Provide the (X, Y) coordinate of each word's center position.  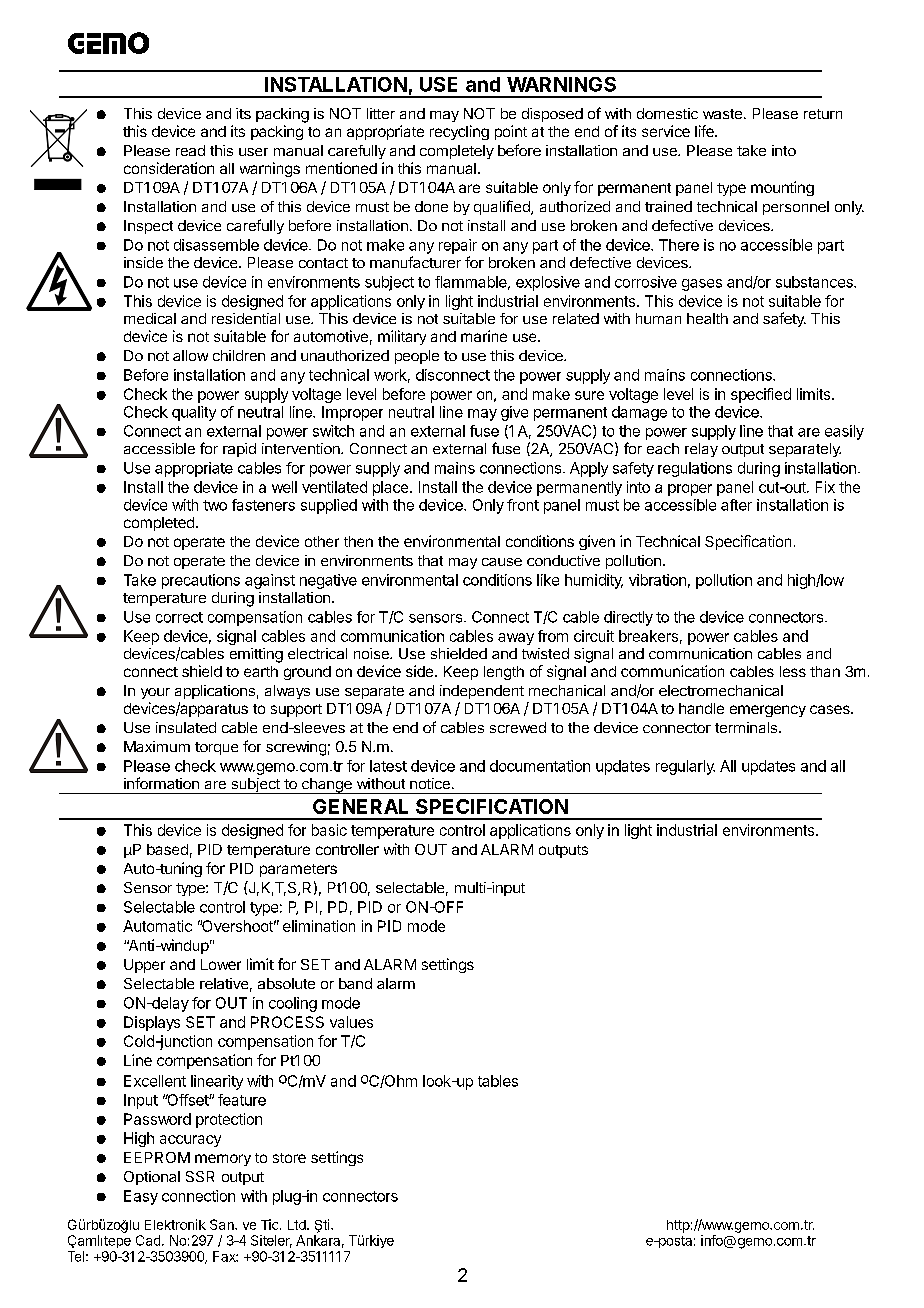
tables (498, 1081)
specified (761, 395)
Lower (221, 964)
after (736, 505)
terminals (746, 727)
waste (722, 114)
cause (502, 562)
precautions (201, 581)
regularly (685, 767)
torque (216, 748)
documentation (540, 766)
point (511, 132)
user (253, 152)
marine (484, 336)
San (223, 1224)
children (239, 355)
